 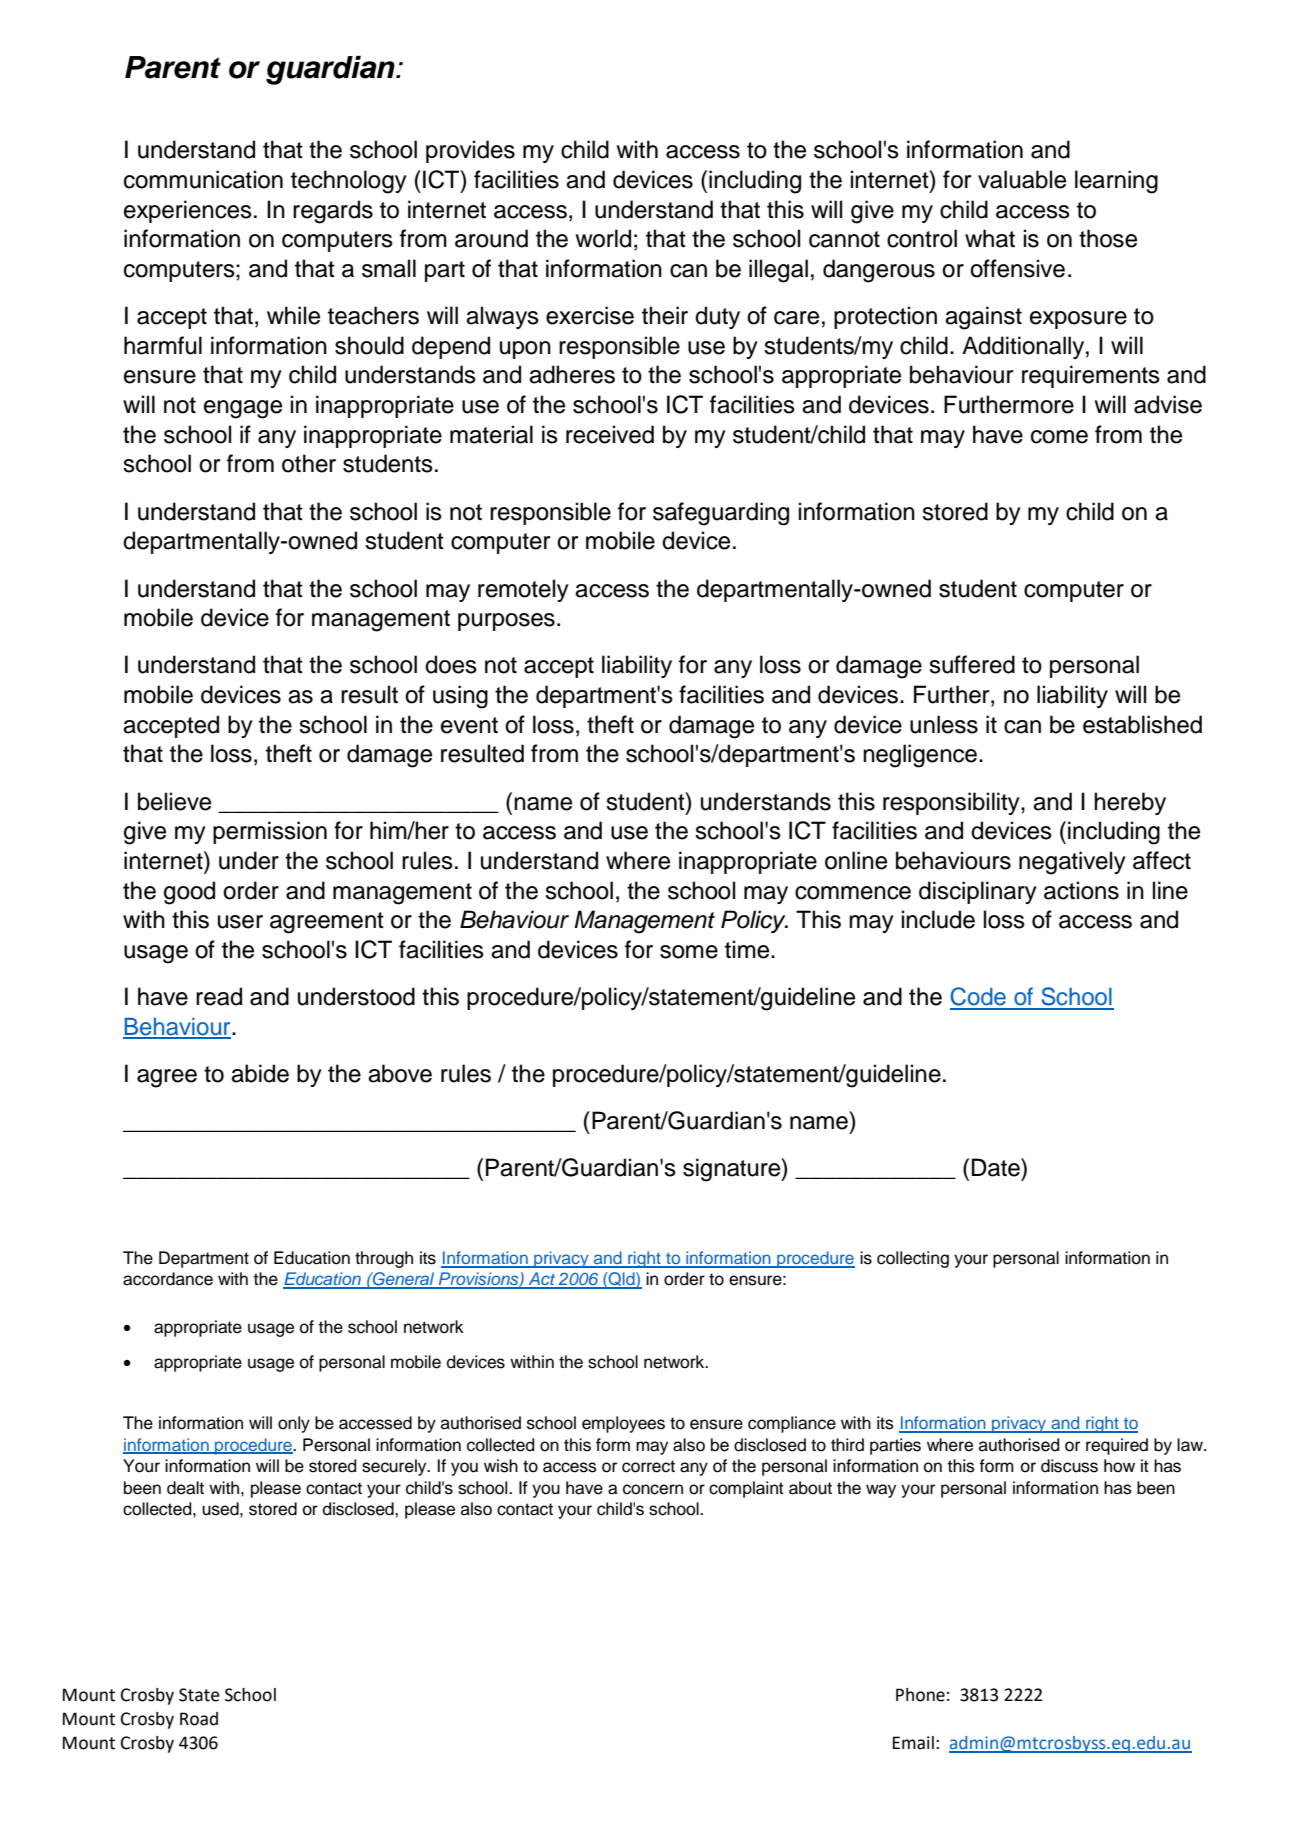 I want to click on world, so click(x=603, y=238).
